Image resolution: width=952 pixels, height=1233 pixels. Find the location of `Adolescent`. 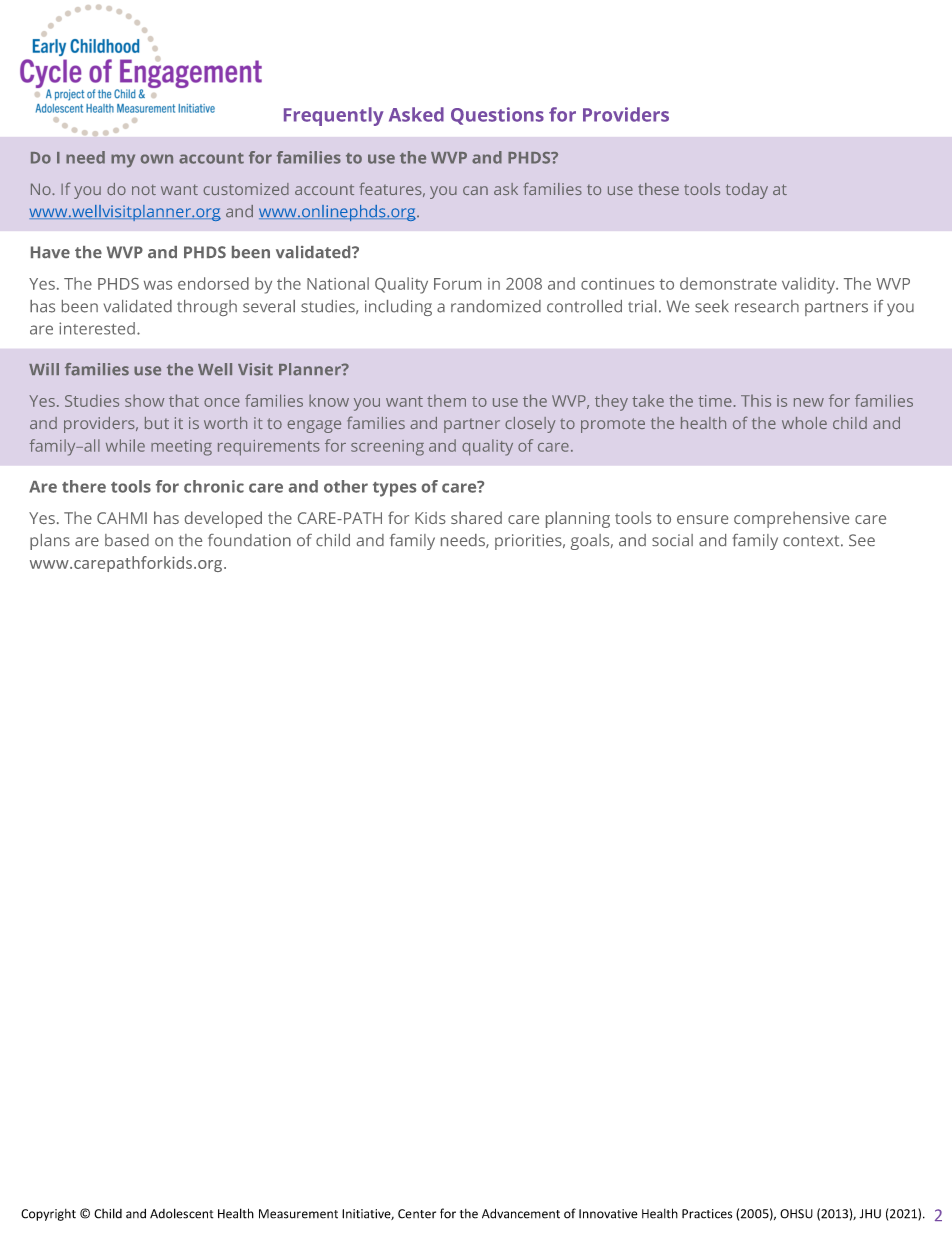

Adolescent is located at coordinates (181, 1213).
